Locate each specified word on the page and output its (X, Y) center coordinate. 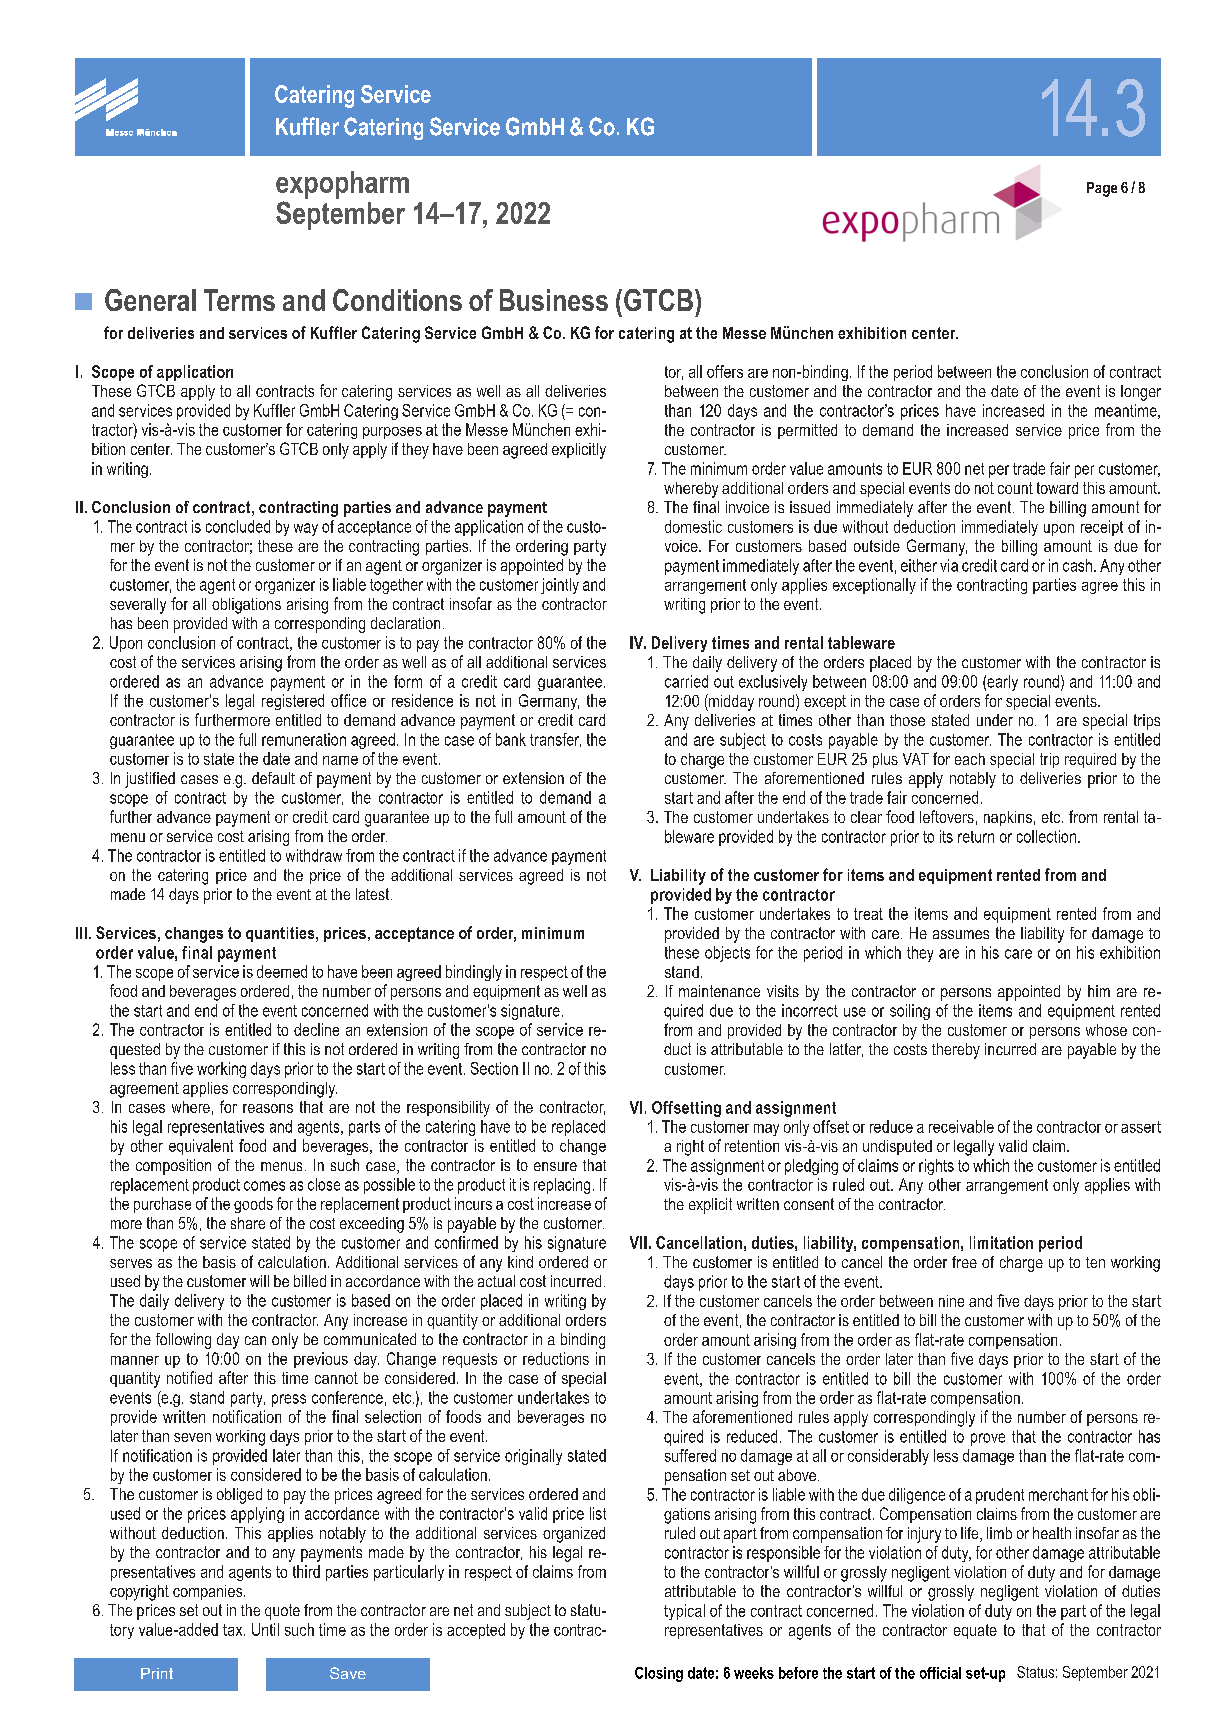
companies (209, 1592)
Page (1102, 189)
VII (638, 1242)
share (248, 1223)
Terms (239, 300)
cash (1077, 565)
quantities (281, 934)
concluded (238, 526)
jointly (560, 586)
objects (727, 954)
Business (554, 300)
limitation (1001, 1242)
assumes (961, 934)
